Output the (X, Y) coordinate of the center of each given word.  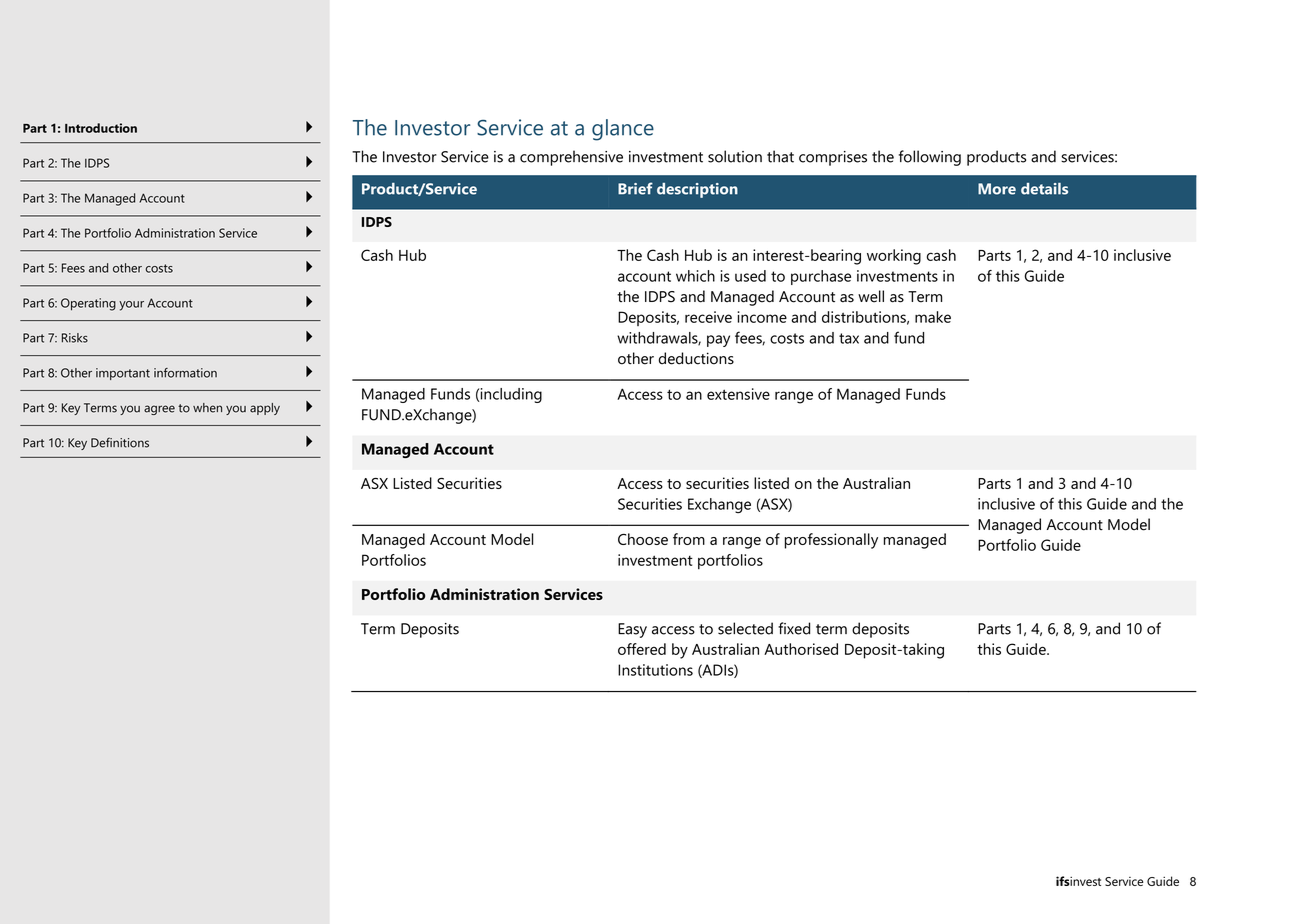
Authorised (801, 649)
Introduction (101, 128)
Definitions (120, 442)
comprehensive (571, 158)
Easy (632, 630)
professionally (831, 541)
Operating (88, 304)
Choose (643, 539)
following (930, 158)
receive (708, 317)
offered (642, 649)
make (933, 317)
